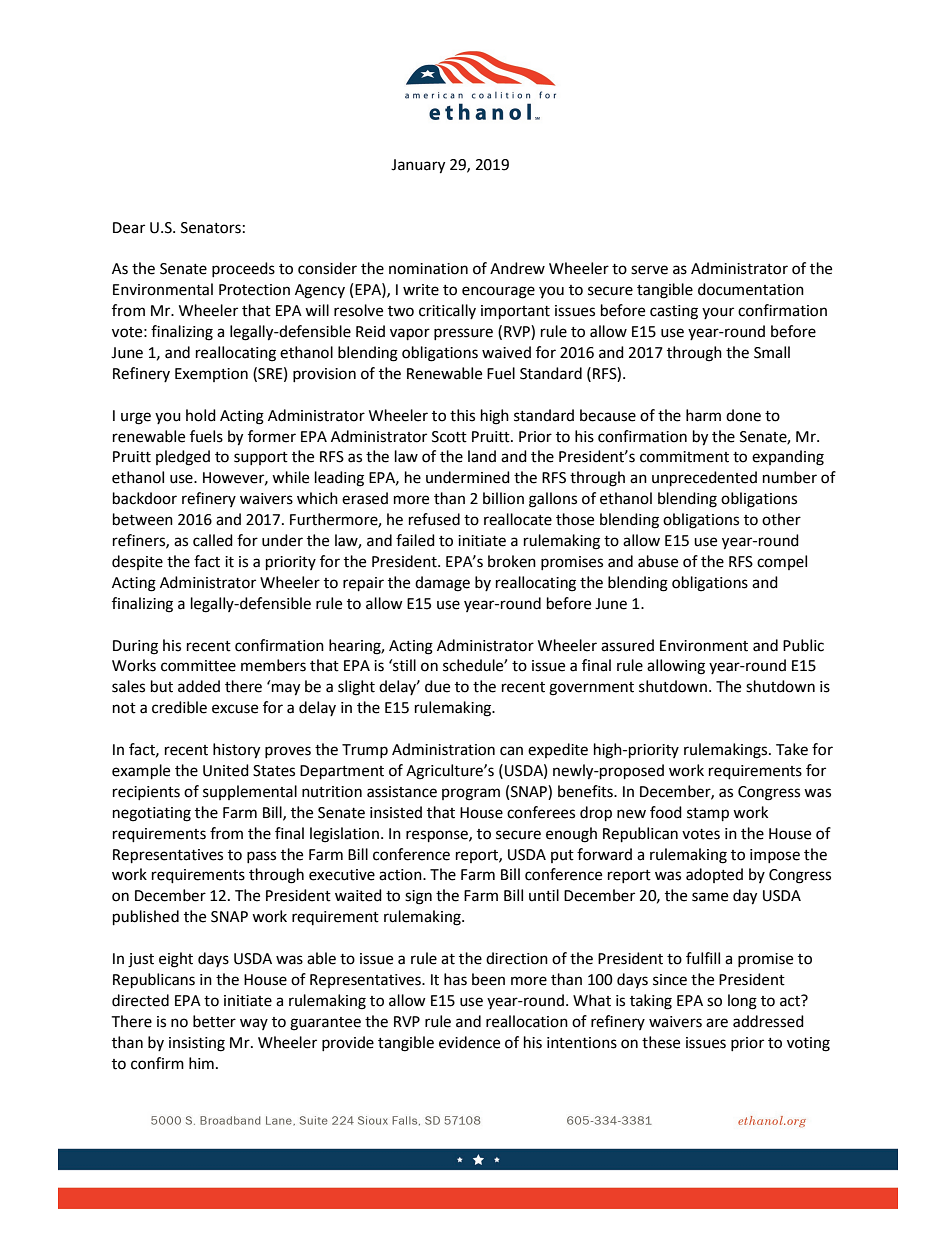  I want to click on this, so click(462, 415).
